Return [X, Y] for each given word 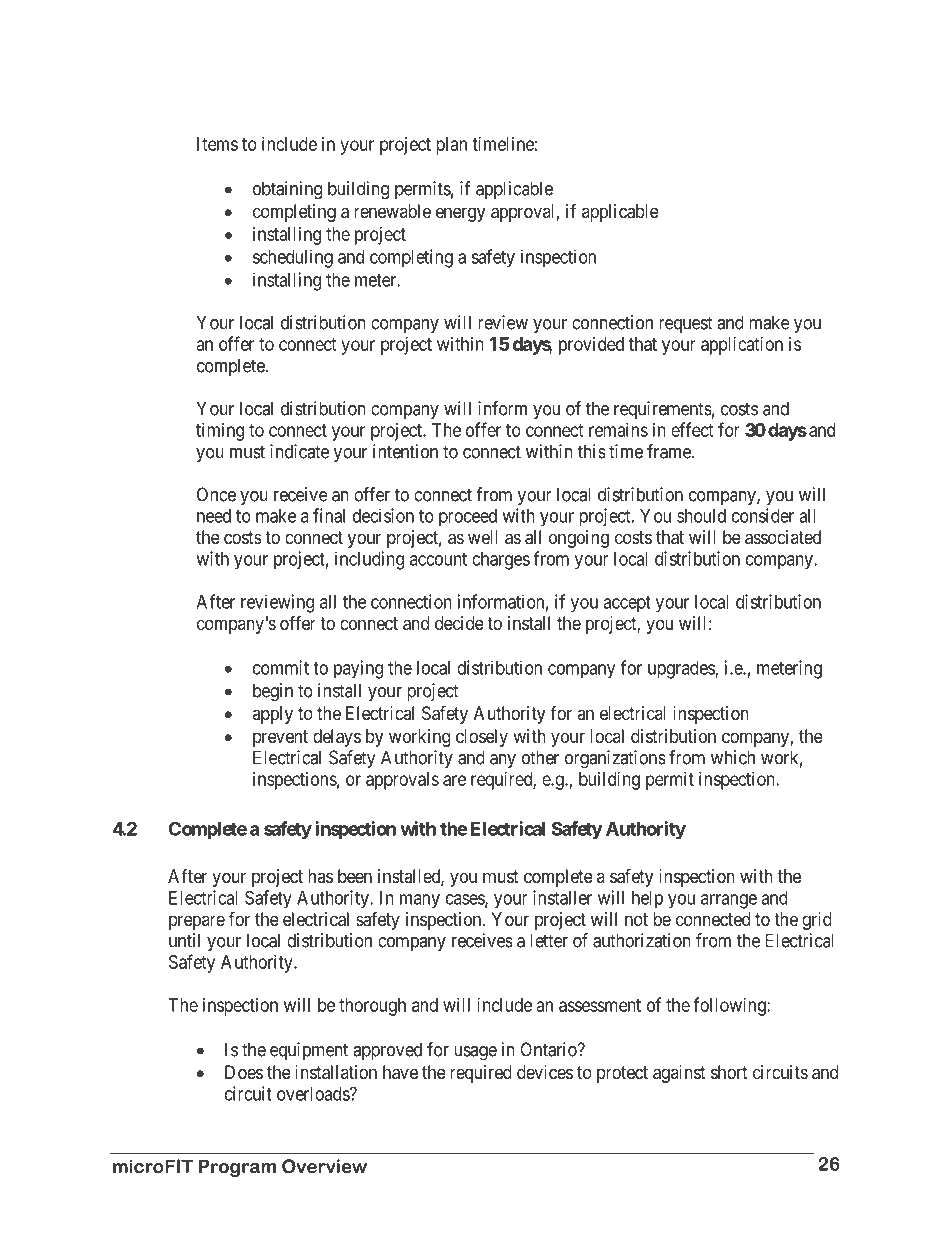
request [686, 324]
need [214, 516]
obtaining [287, 190]
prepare [197, 922]
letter [549, 940]
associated [783, 537]
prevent [280, 738]
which [733, 757]
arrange [729, 901]
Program [237, 1168]
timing [220, 432]
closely [482, 738]
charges [501, 561]
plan [451, 146]
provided [591, 346]
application [742, 346]
